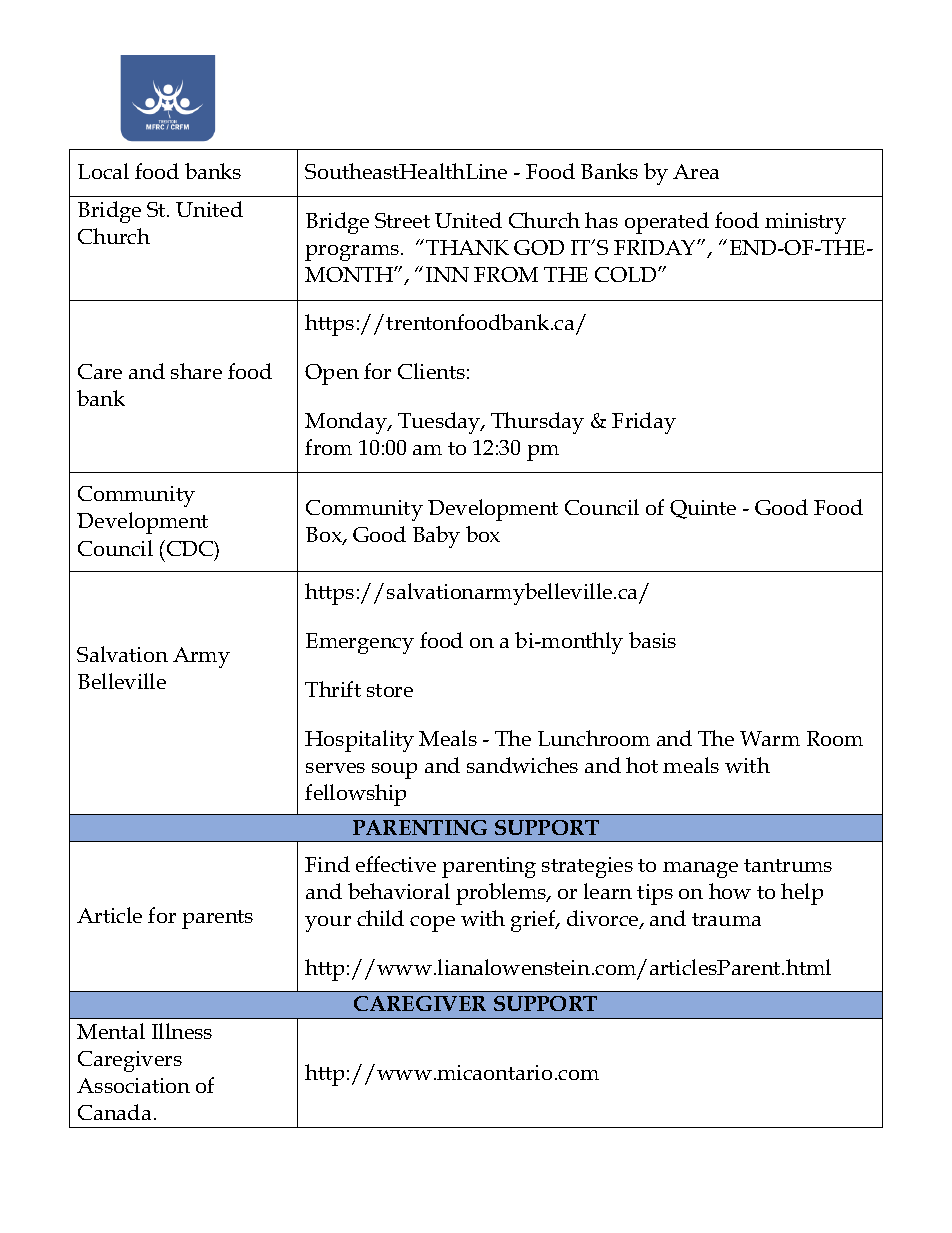  Describe the element at coordinates (402, 220) in the document. I see `Street` at that location.
